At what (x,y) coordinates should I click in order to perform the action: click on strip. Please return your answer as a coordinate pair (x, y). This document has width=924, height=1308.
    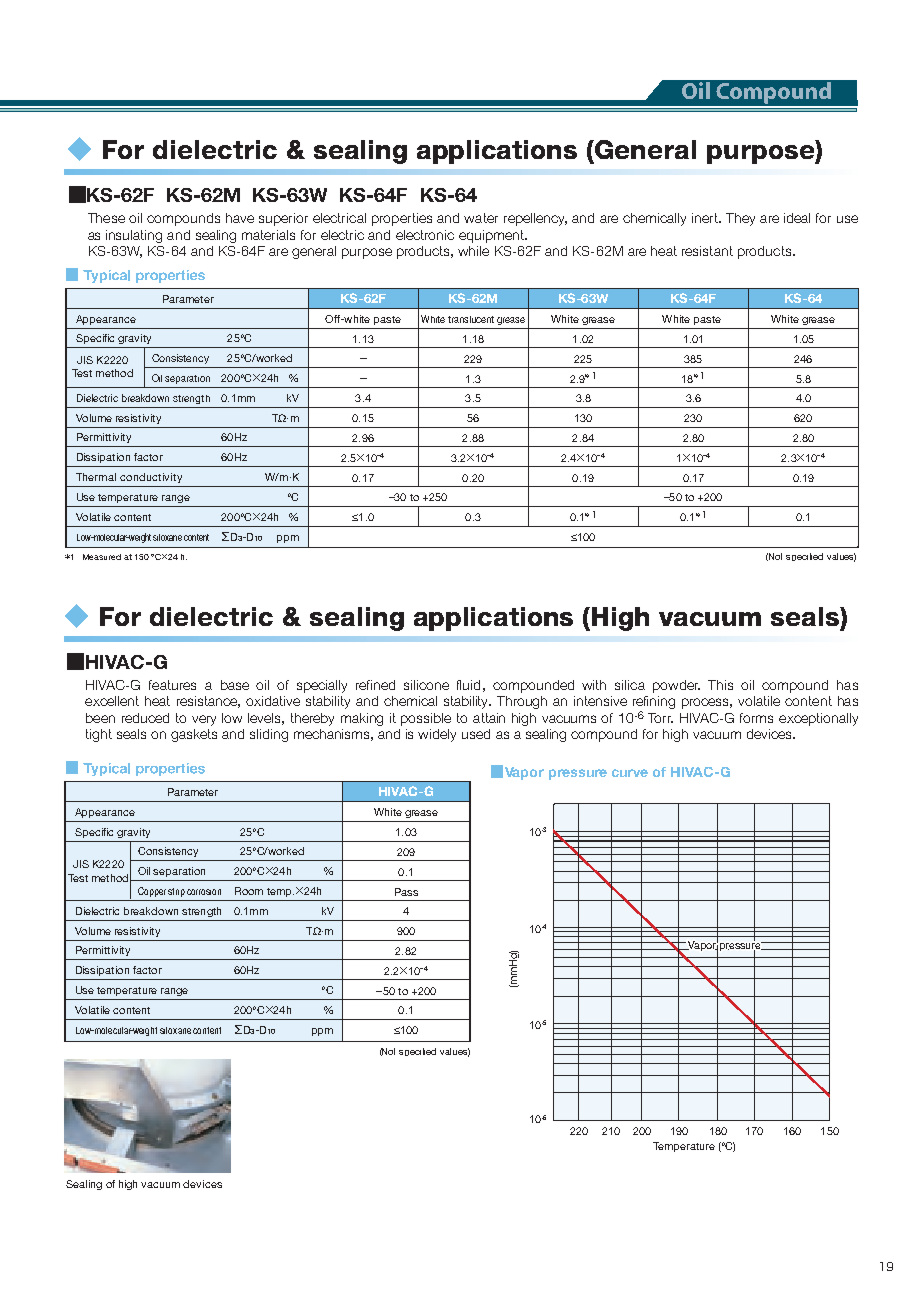
    Looking at the image, I should click on (176, 892).
